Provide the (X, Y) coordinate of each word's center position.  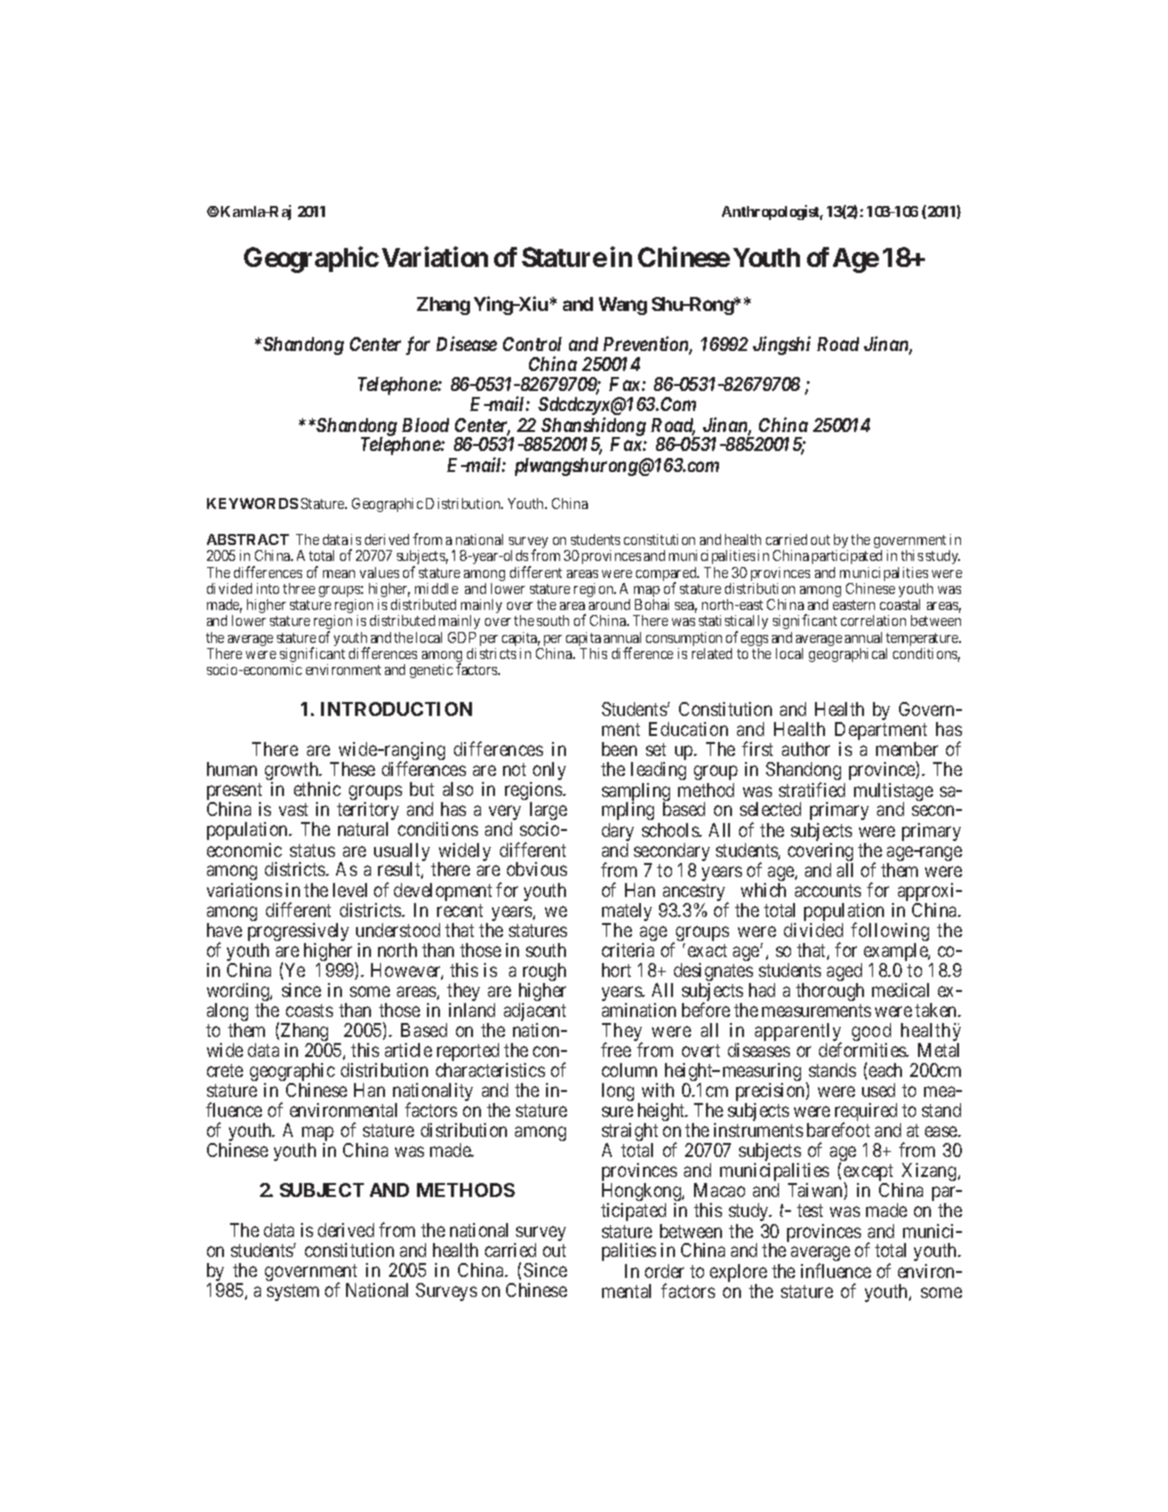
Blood (425, 425)
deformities (863, 1049)
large (548, 813)
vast (293, 809)
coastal (900, 604)
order (664, 1271)
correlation (873, 620)
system (293, 1292)
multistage (893, 793)
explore (738, 1274)
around (609, 604)
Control (532, 344)
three (299, 588)
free (616, 1049)
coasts (309, 1010)
